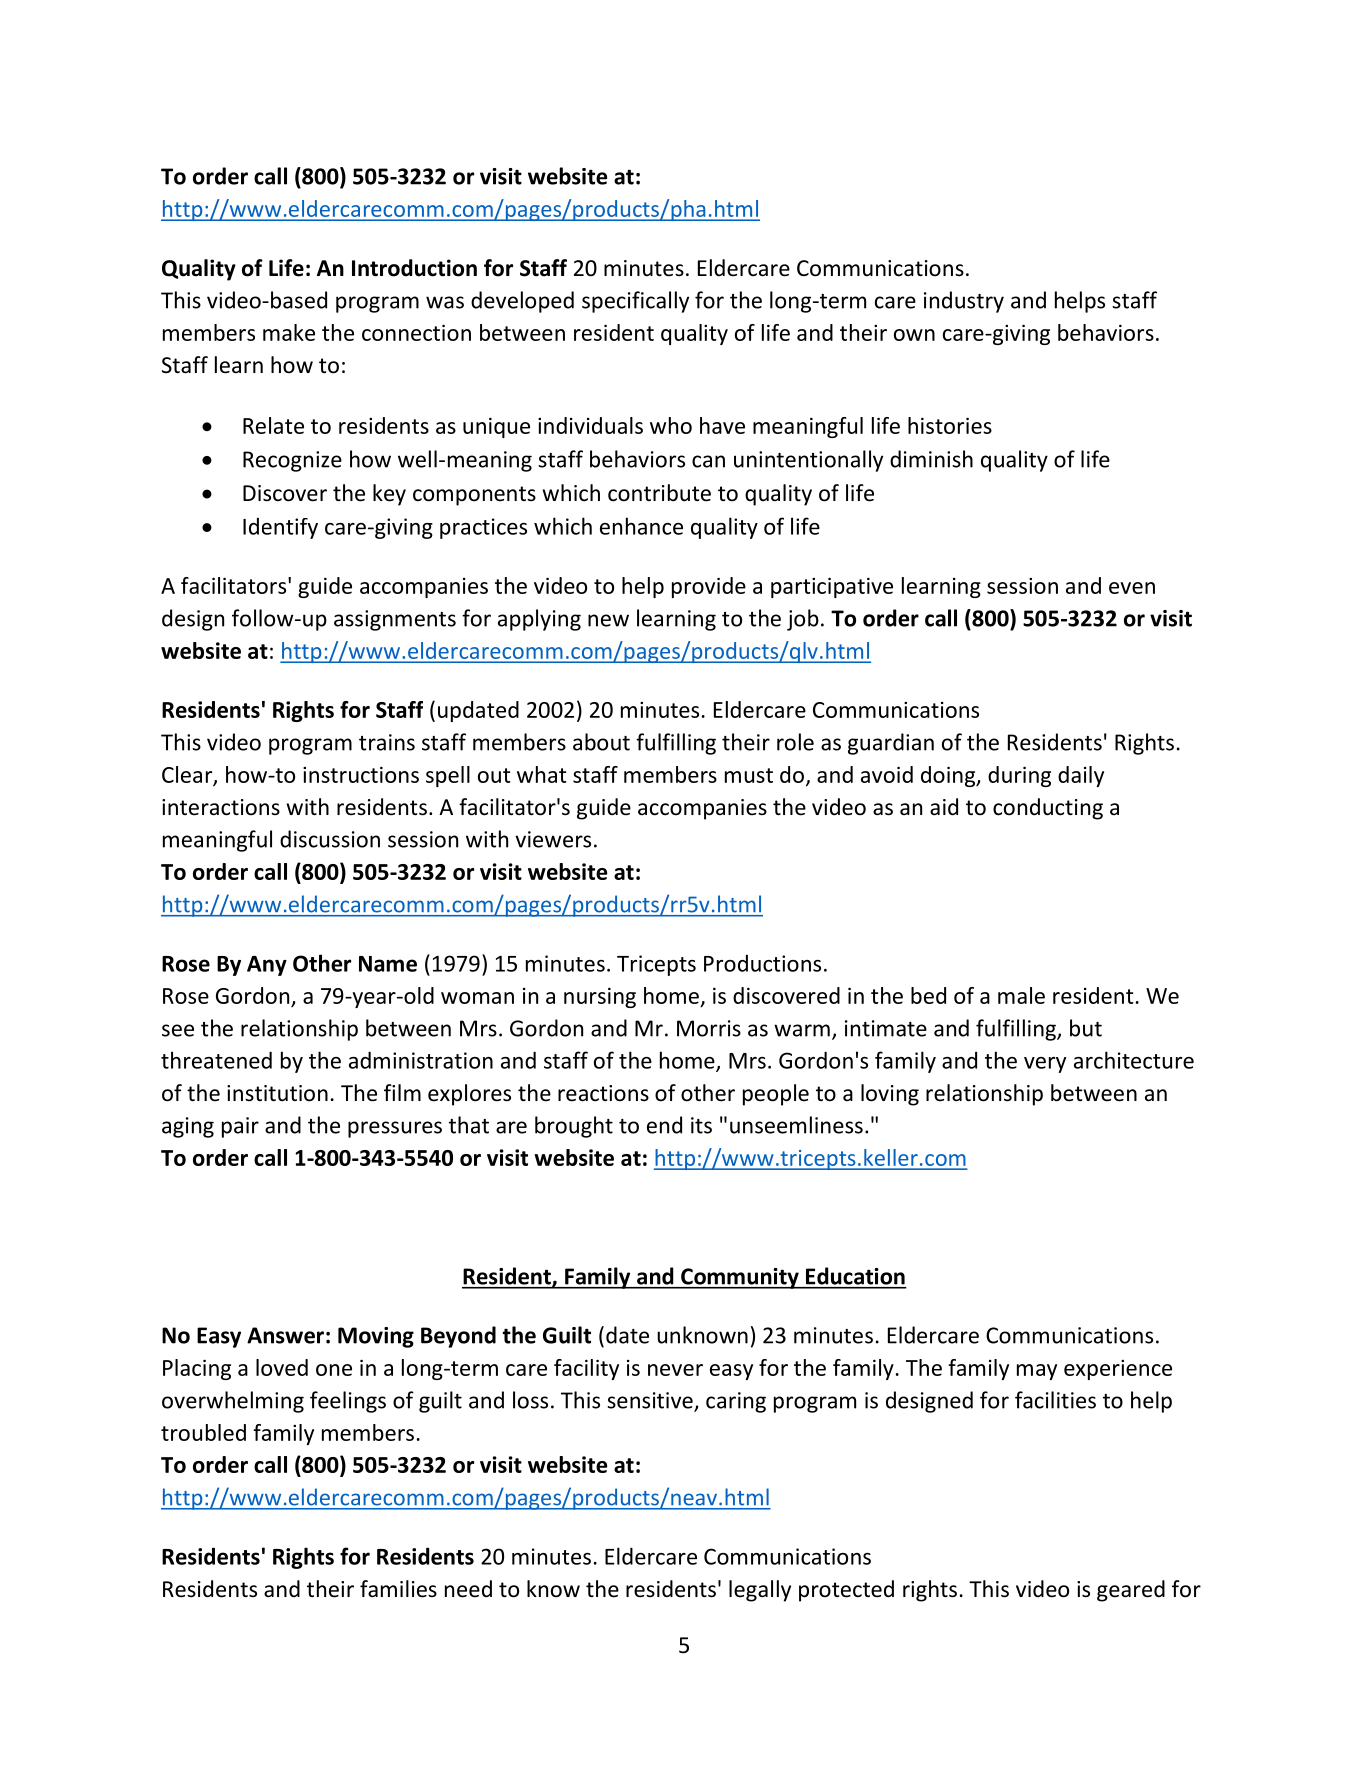 The height and width of the page is (1770, 1368). What do you see at coordinates (398, 1589) in the page?
I see `families` at bounding box center [398, 1589].
